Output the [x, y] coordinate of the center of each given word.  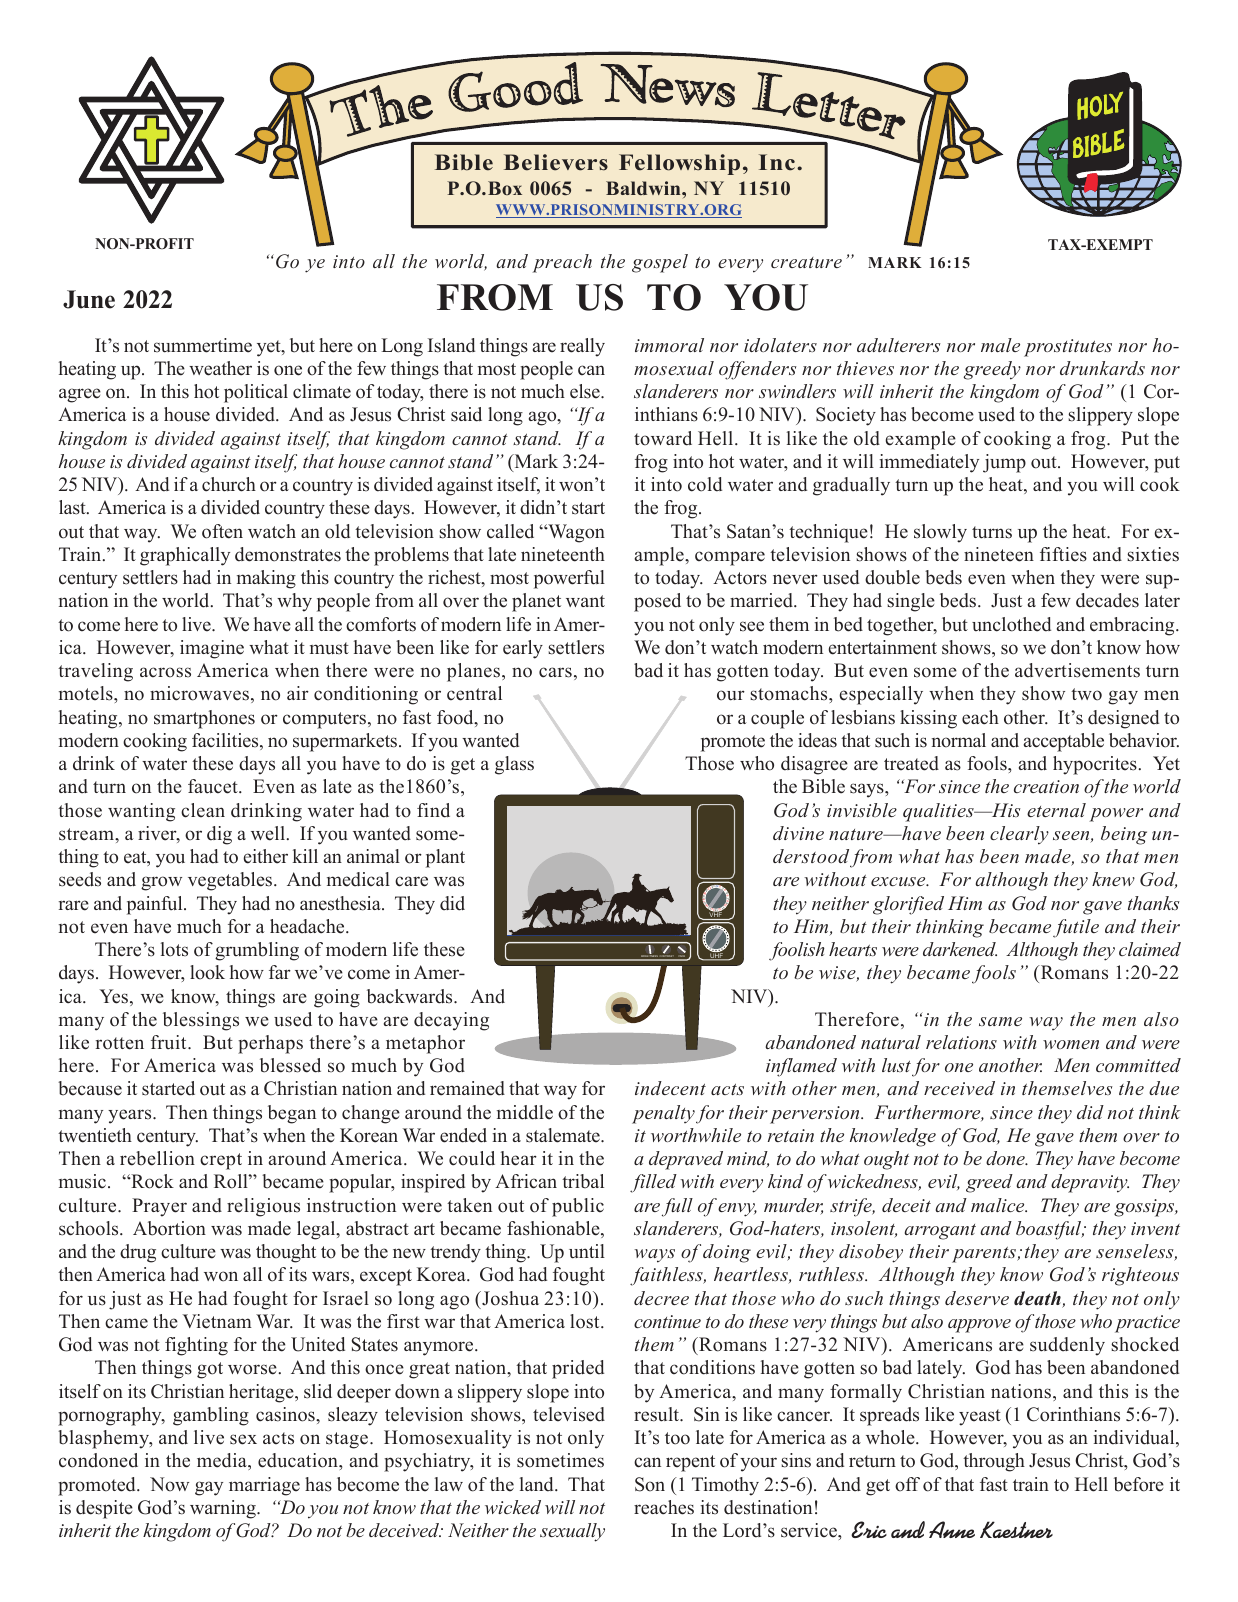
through [994, 1462]
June [89, 299]
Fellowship [679, 164]
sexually [572, 1532]
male [1000, 345]
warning [224, 1509]
